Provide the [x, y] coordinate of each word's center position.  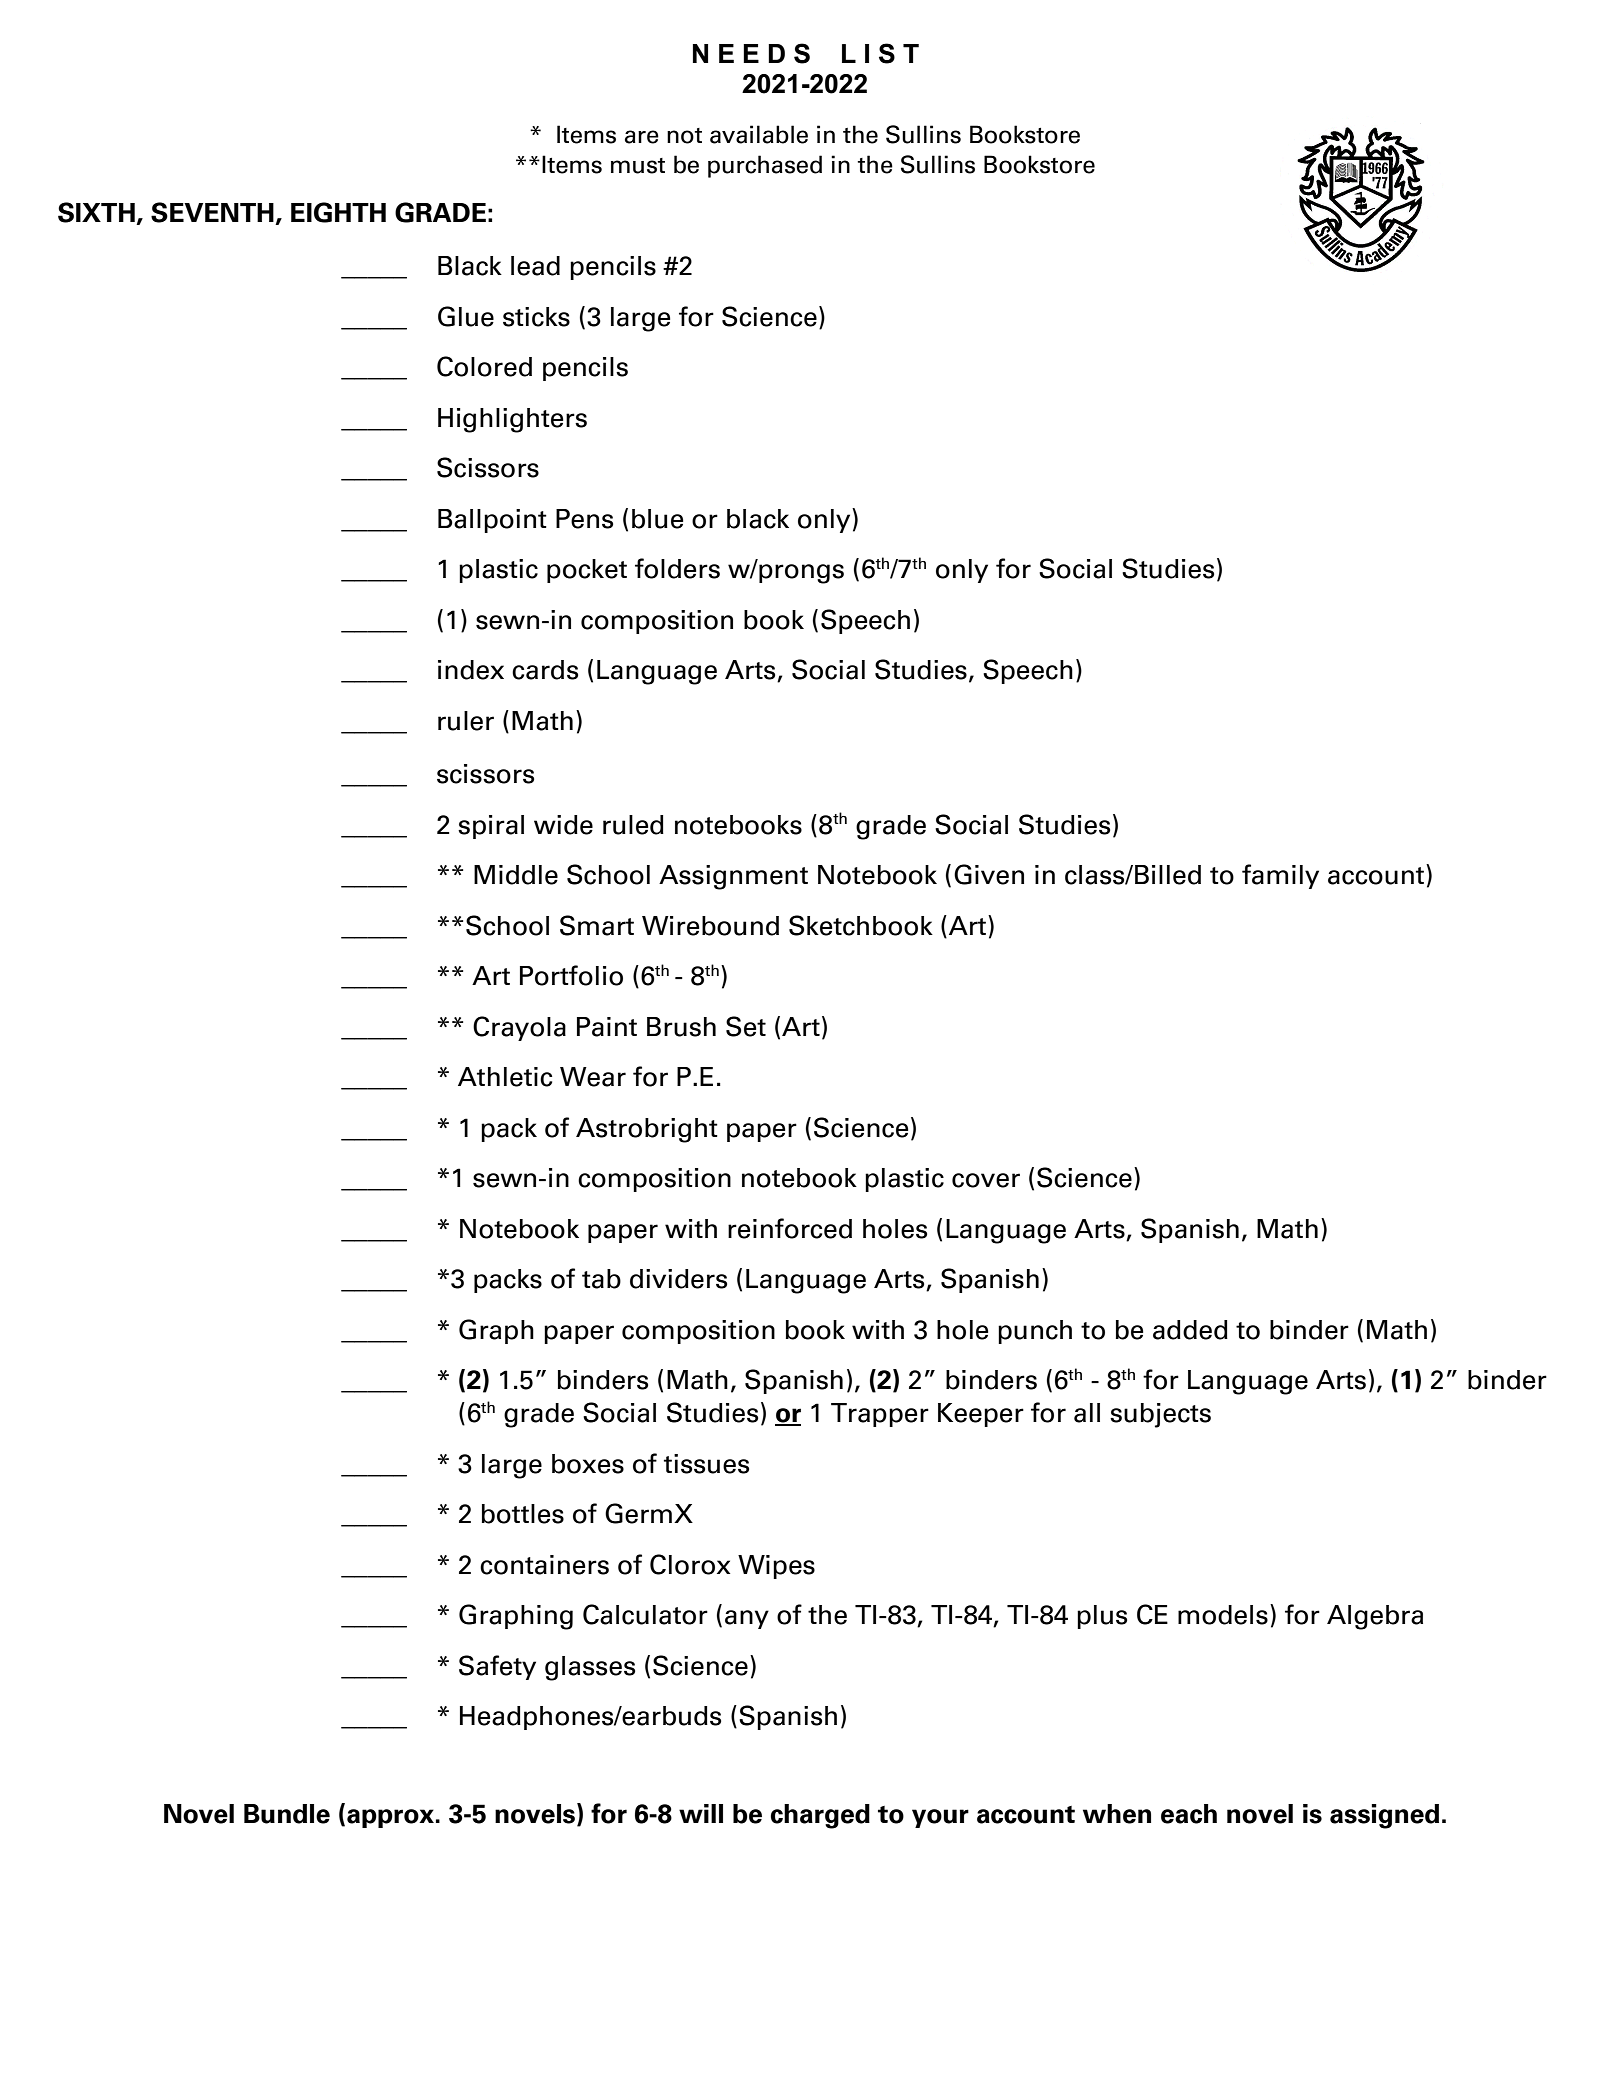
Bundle [287, 1814]
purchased [765, 166]
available [759, 134]
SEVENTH [212, 212]
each [1189, 1814]
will [701, 1813]
